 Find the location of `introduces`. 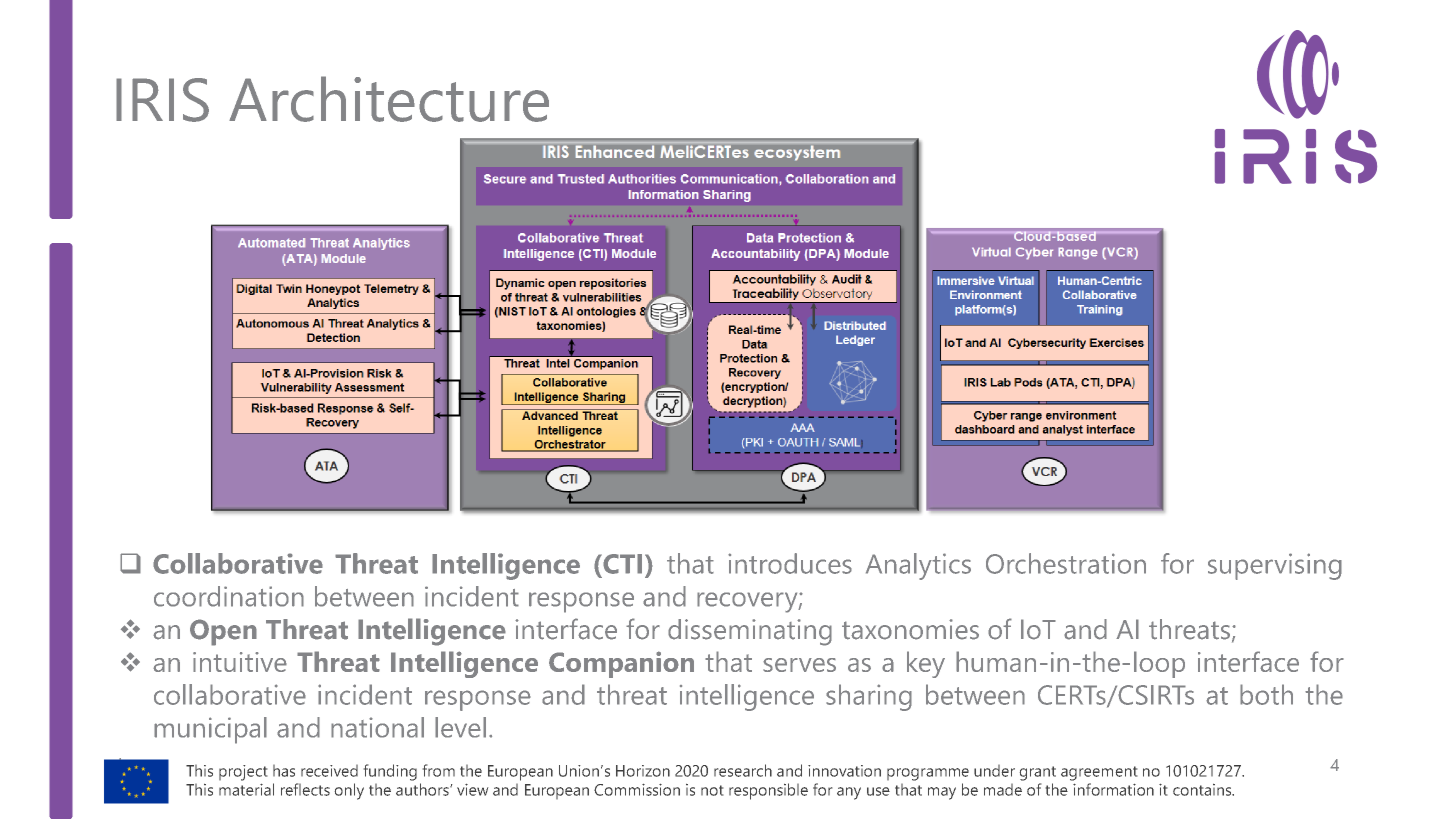

introduces is located at coordinates (790, 563).
